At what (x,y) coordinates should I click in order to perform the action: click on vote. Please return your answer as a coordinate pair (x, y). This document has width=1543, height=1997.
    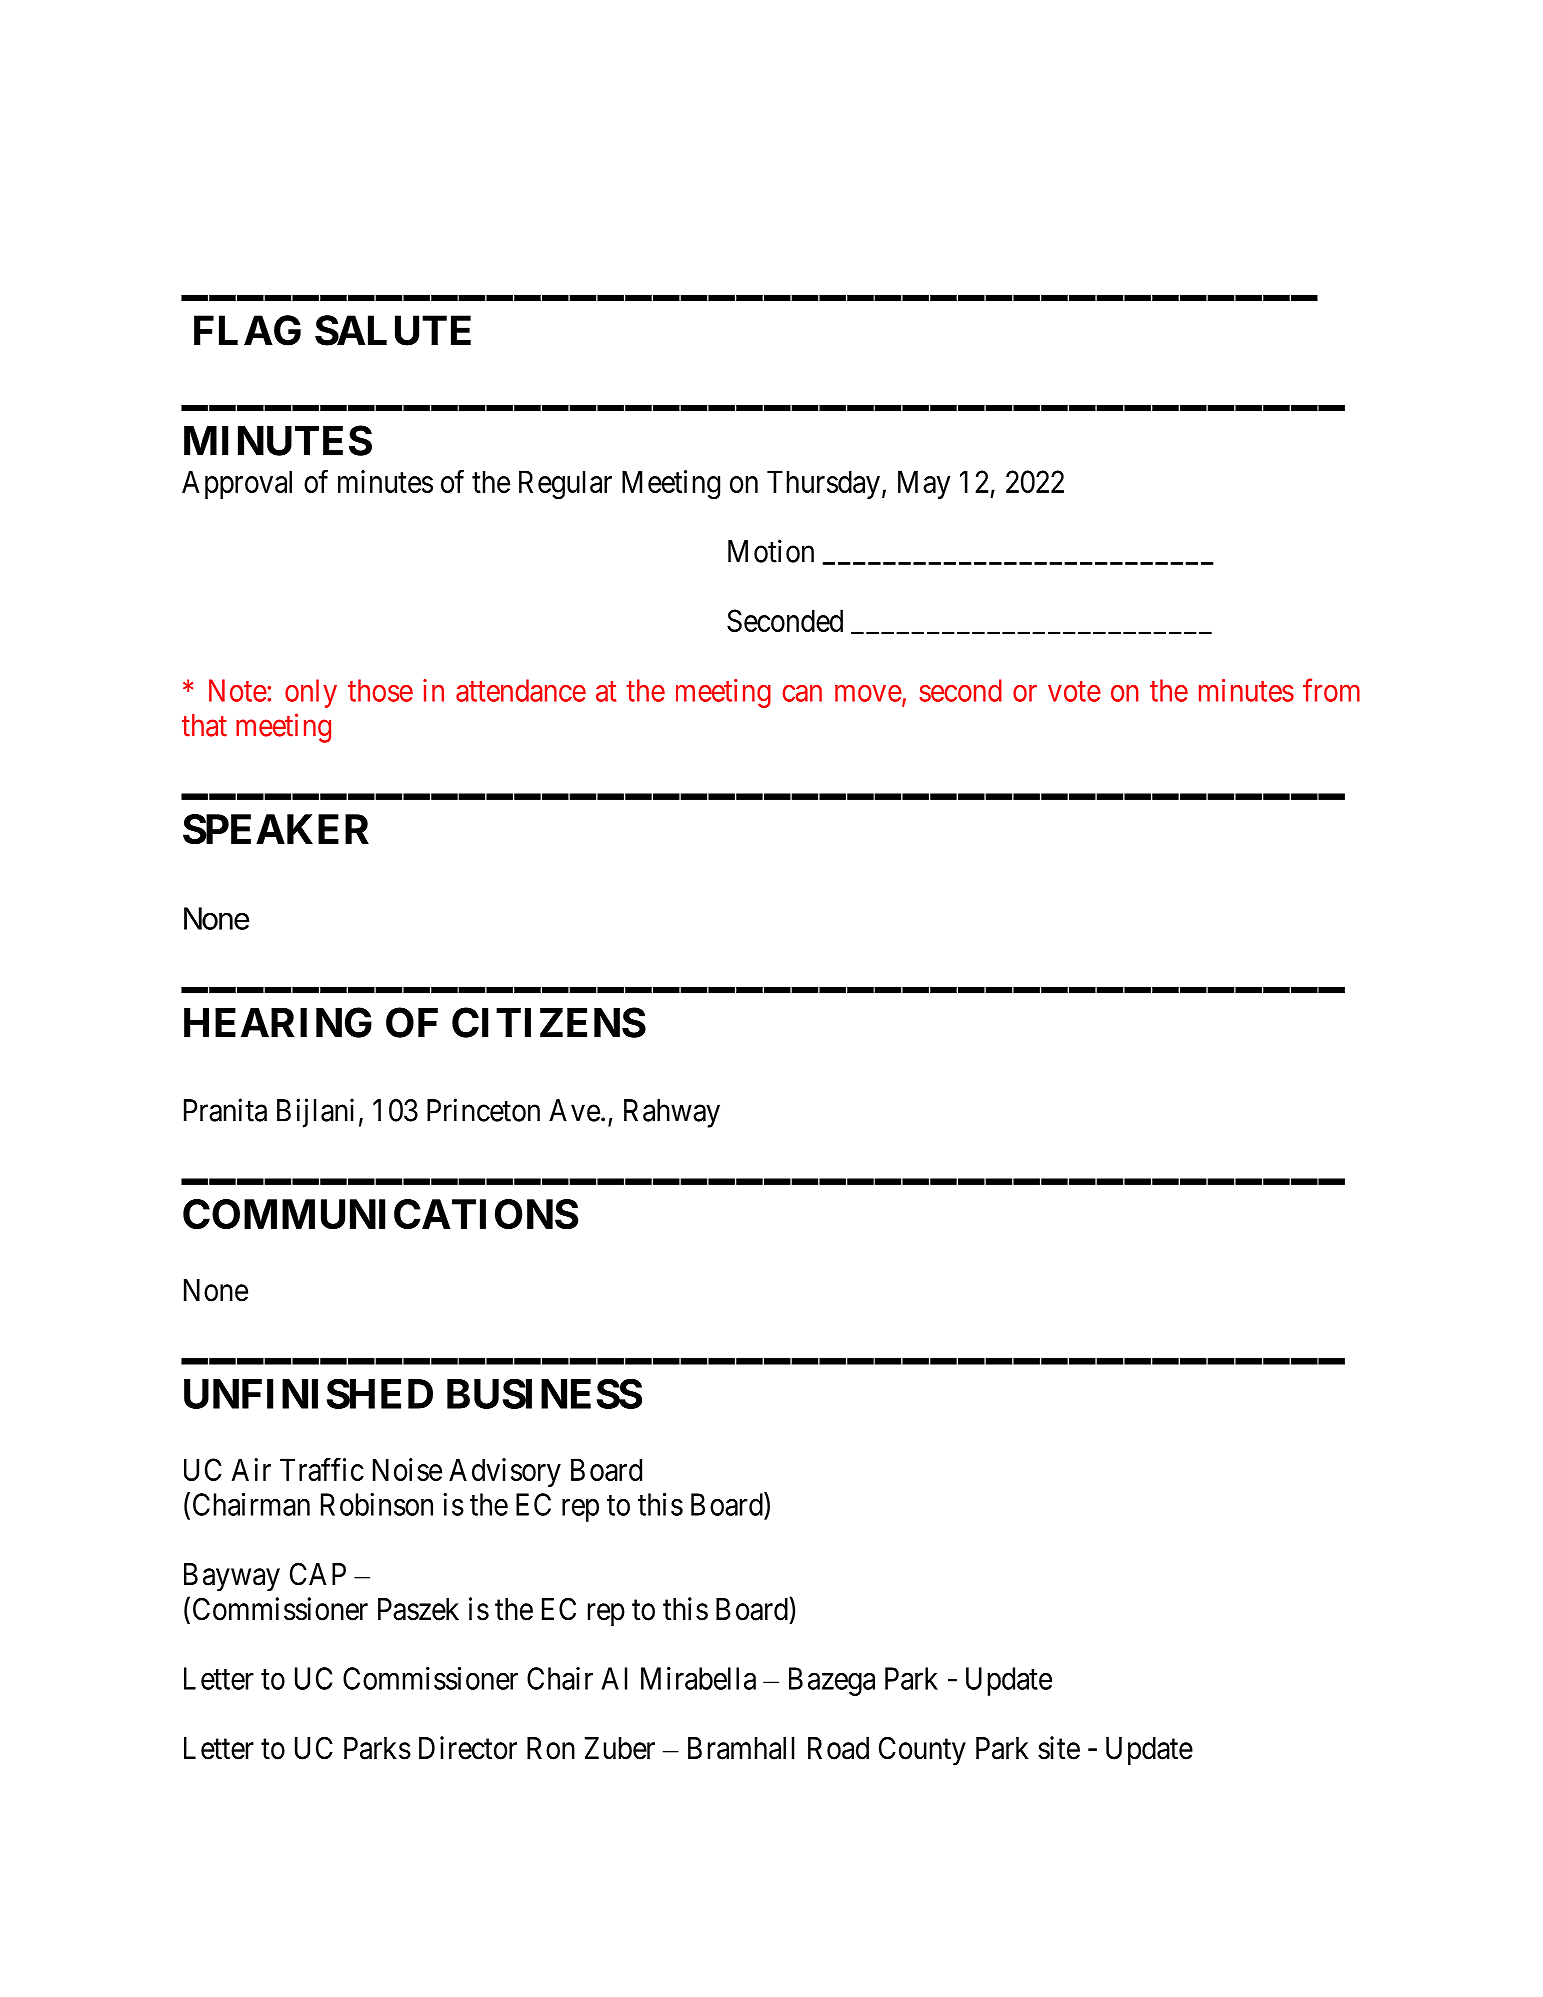
    Looking at the image, I should click on (1074, 691).
